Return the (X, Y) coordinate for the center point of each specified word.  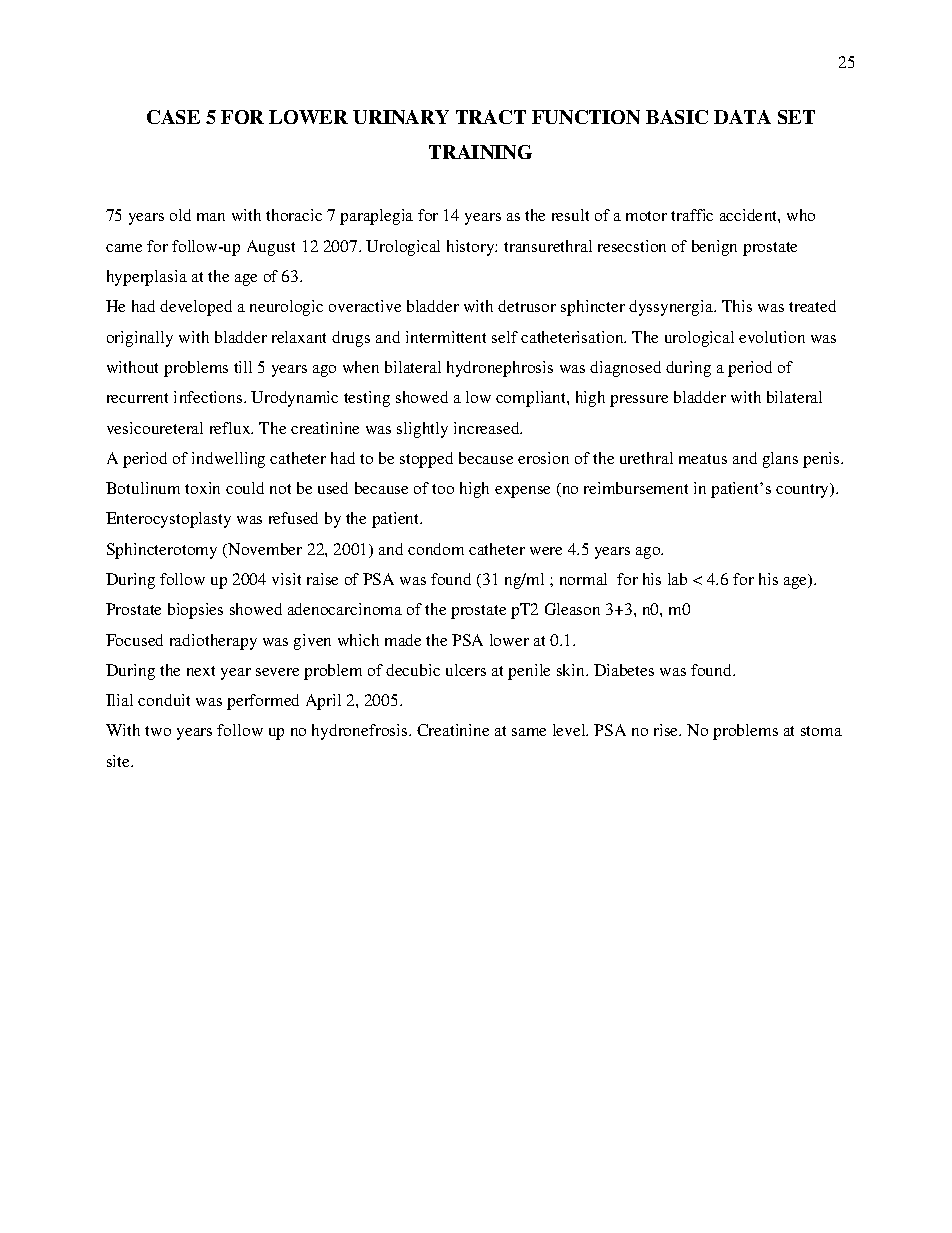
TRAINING (480, 152)
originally (140, 339)
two (158, 731)
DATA (742, 117)
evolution (772, 337)
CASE (173, 117)
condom (436, 549)
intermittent (446, 337)
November (264, 550)
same (529, 732)
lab (677, 579)
